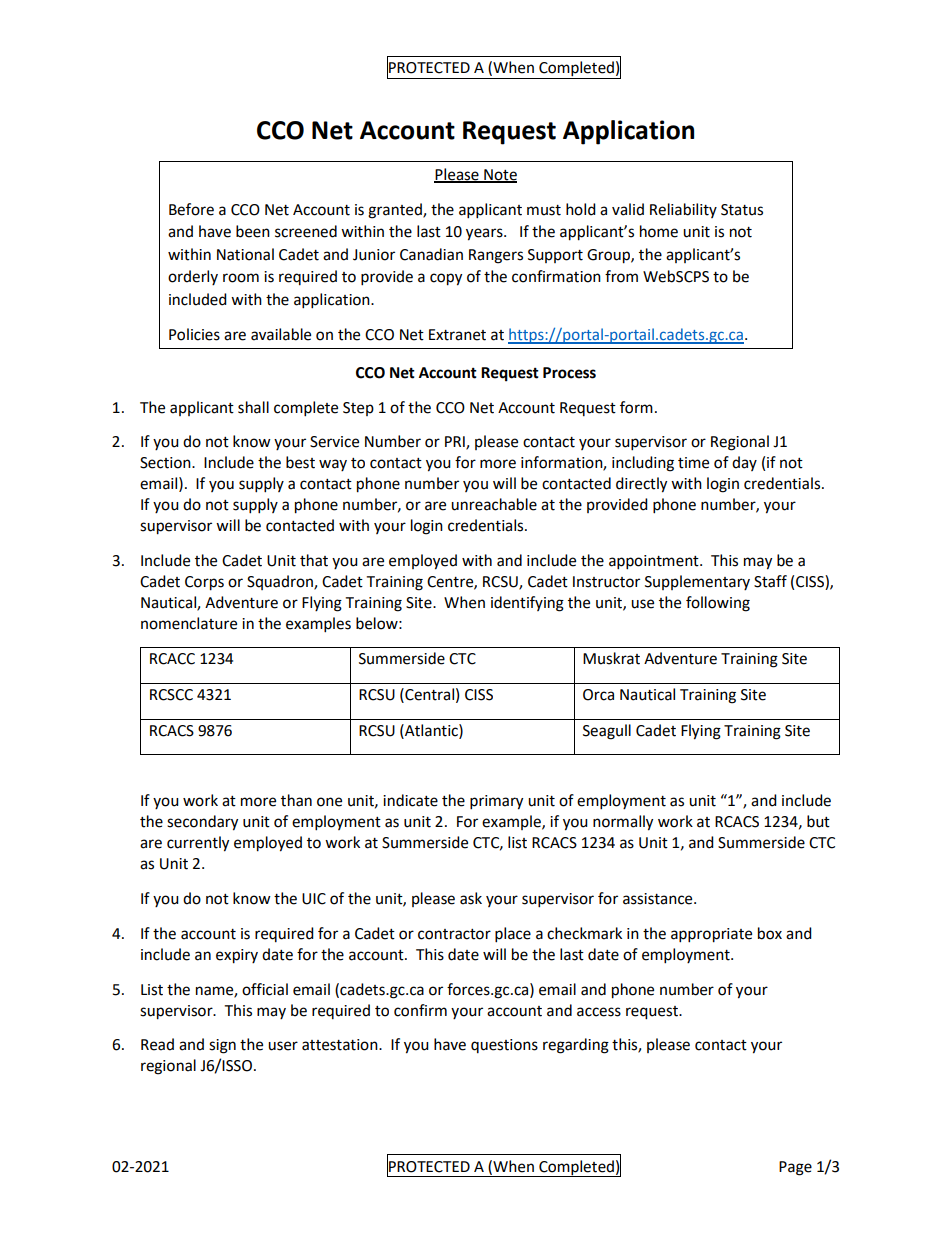 This screenshot has width=952, height=1233. Describe the element at coordinates (222, 1046) in the screenshot. I see `sign` at that location.
